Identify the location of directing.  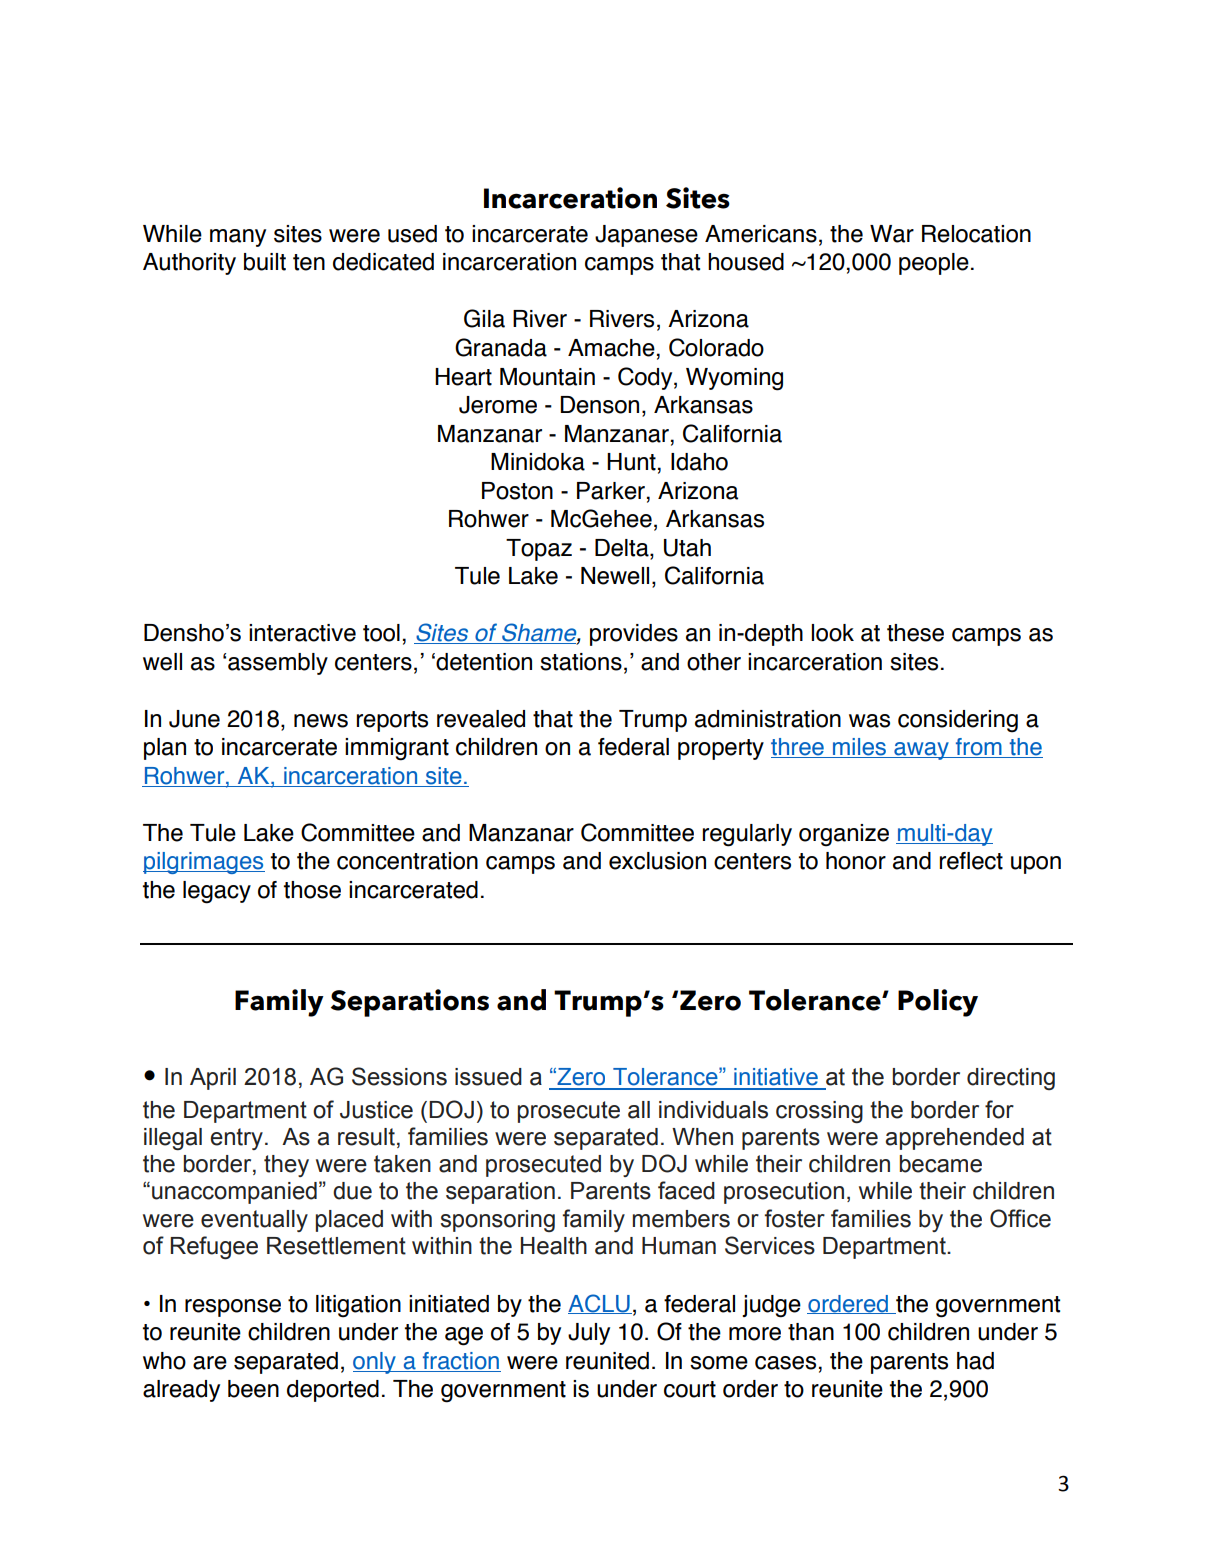
(1011, 1079).
